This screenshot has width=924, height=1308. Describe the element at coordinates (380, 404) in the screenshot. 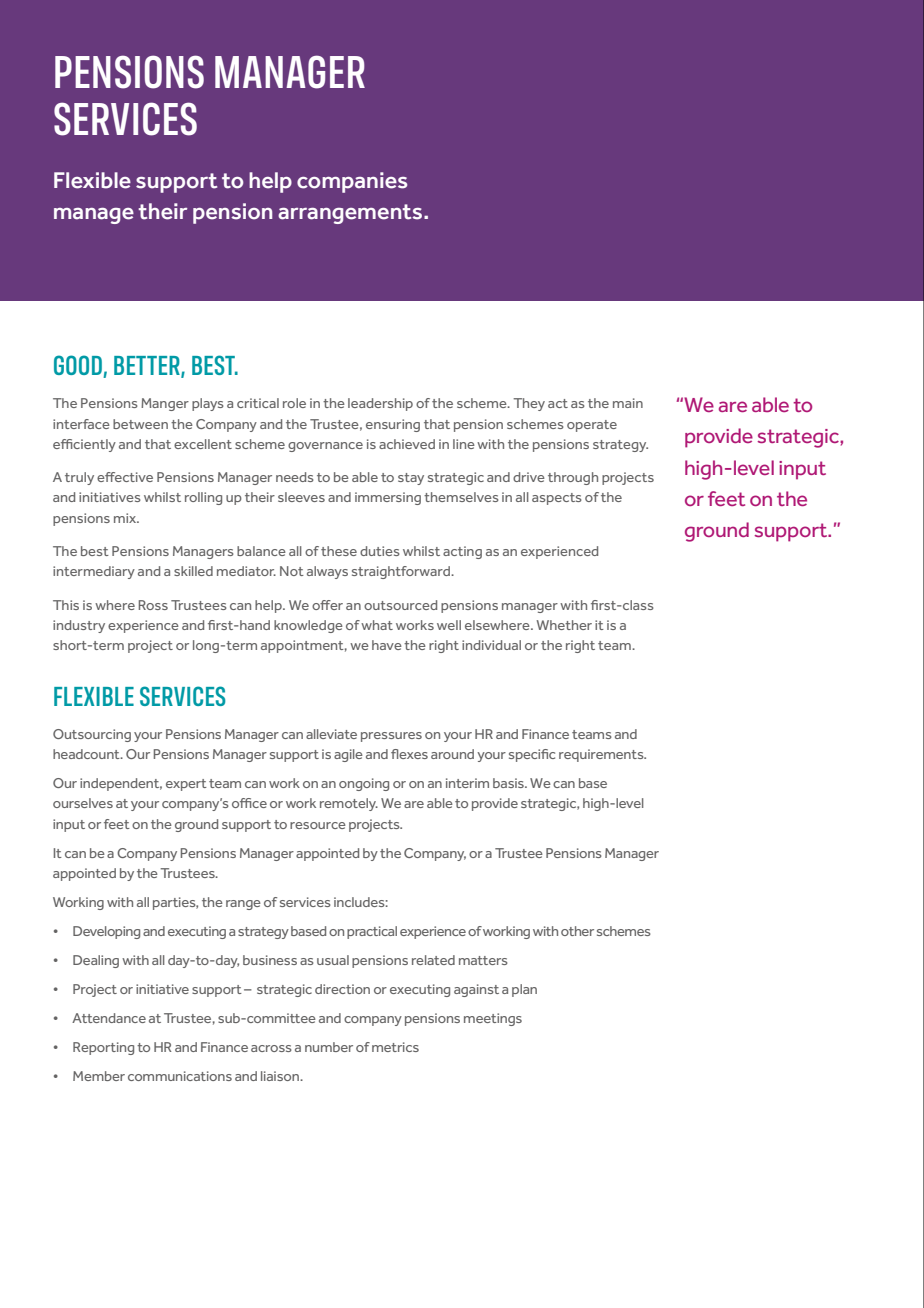

I see `leadership` at that location.
